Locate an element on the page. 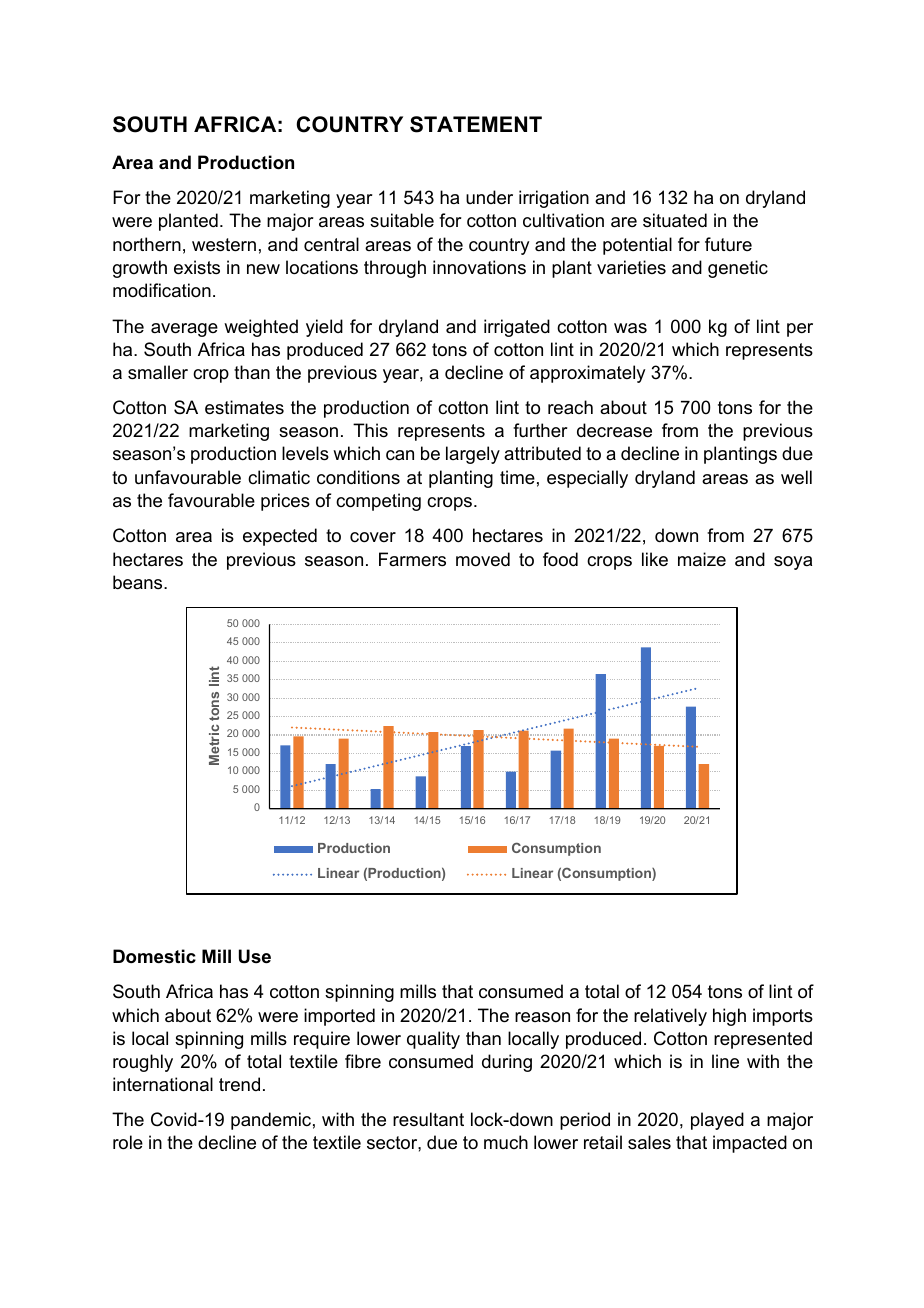  western is located at coordinates (224, 245).
